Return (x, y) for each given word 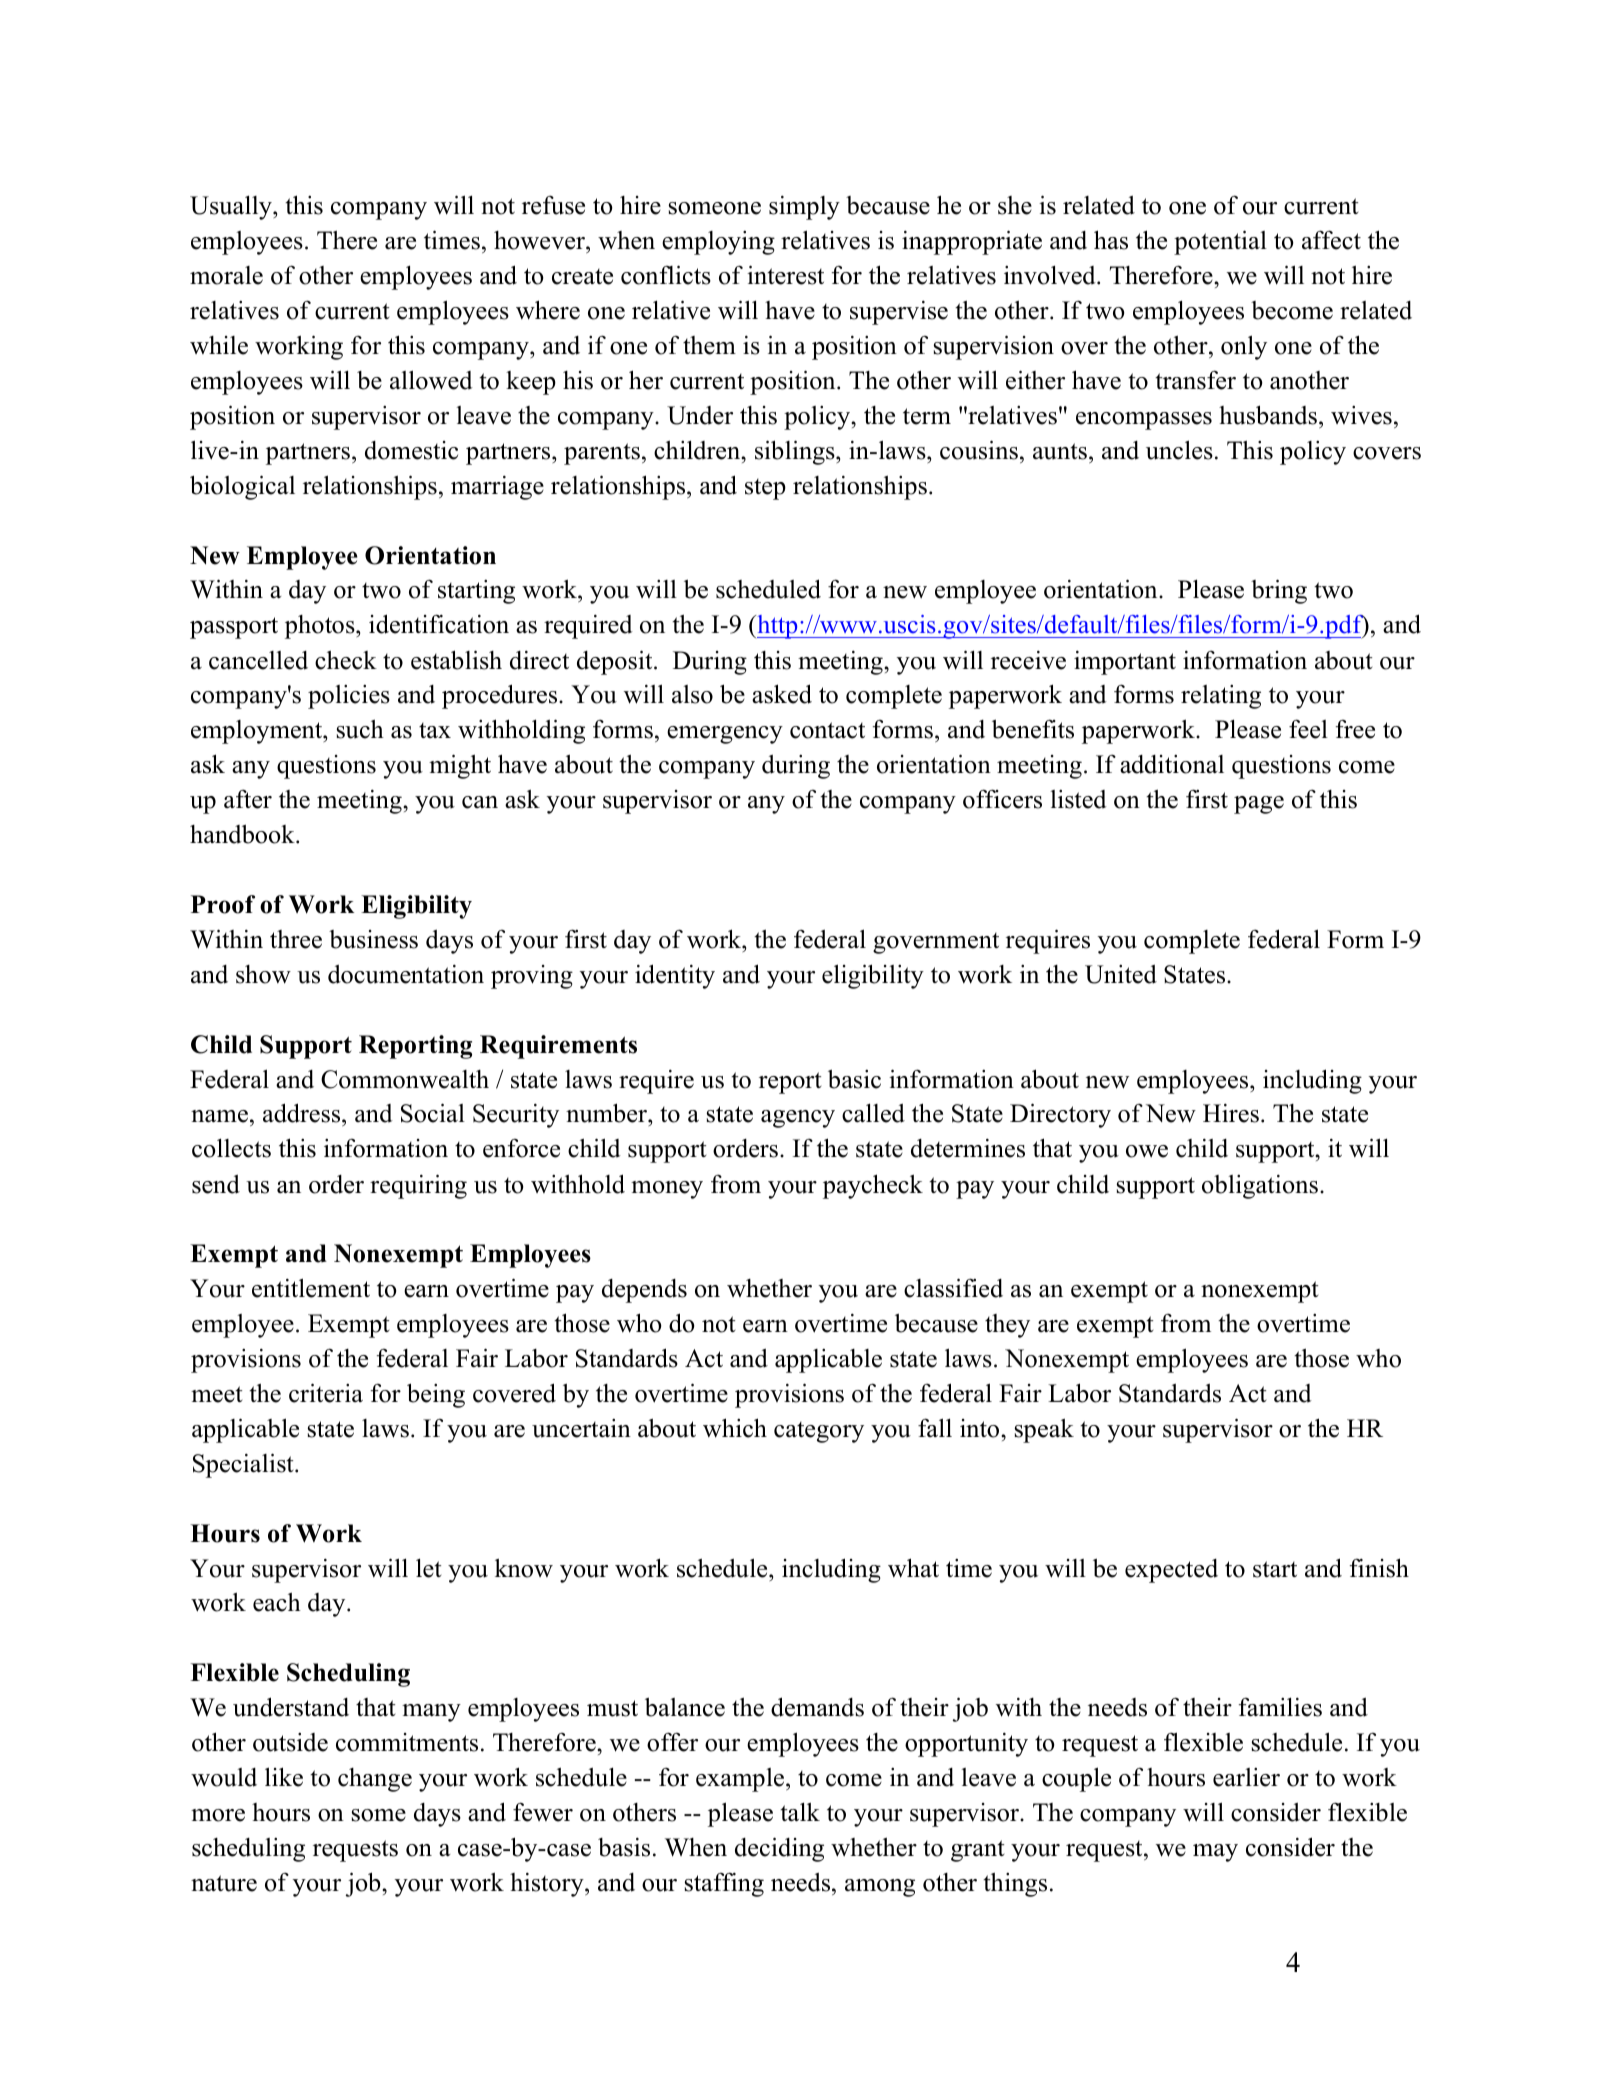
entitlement (311, 1288)
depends (644, 1291)
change (375, 1780)
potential (1220, 242)
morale (226, 275)
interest (785, 275)
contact (827, 730)
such (360, 729)
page (1259, 805)
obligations (1260, 1186)
